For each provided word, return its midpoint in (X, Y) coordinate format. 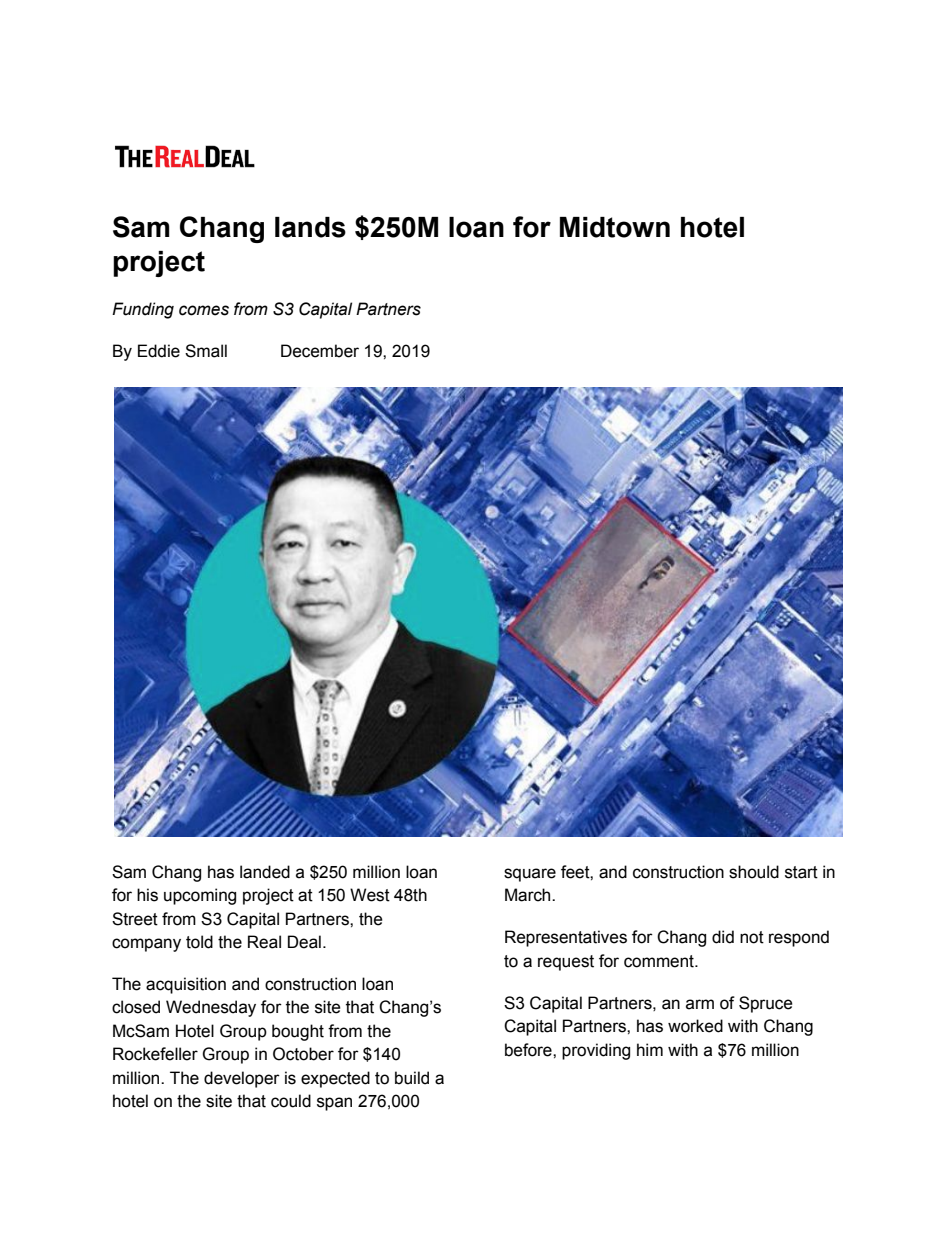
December (320, 351)
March (529, 895)
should (754, 872)
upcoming (200, 896)
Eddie (159, 351)
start (801, 872)
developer (242, 1079)
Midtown (615, 227)
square (530, 875)
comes (204, 310)
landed (265, 872)
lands (310, 227)
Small (206, 351)
